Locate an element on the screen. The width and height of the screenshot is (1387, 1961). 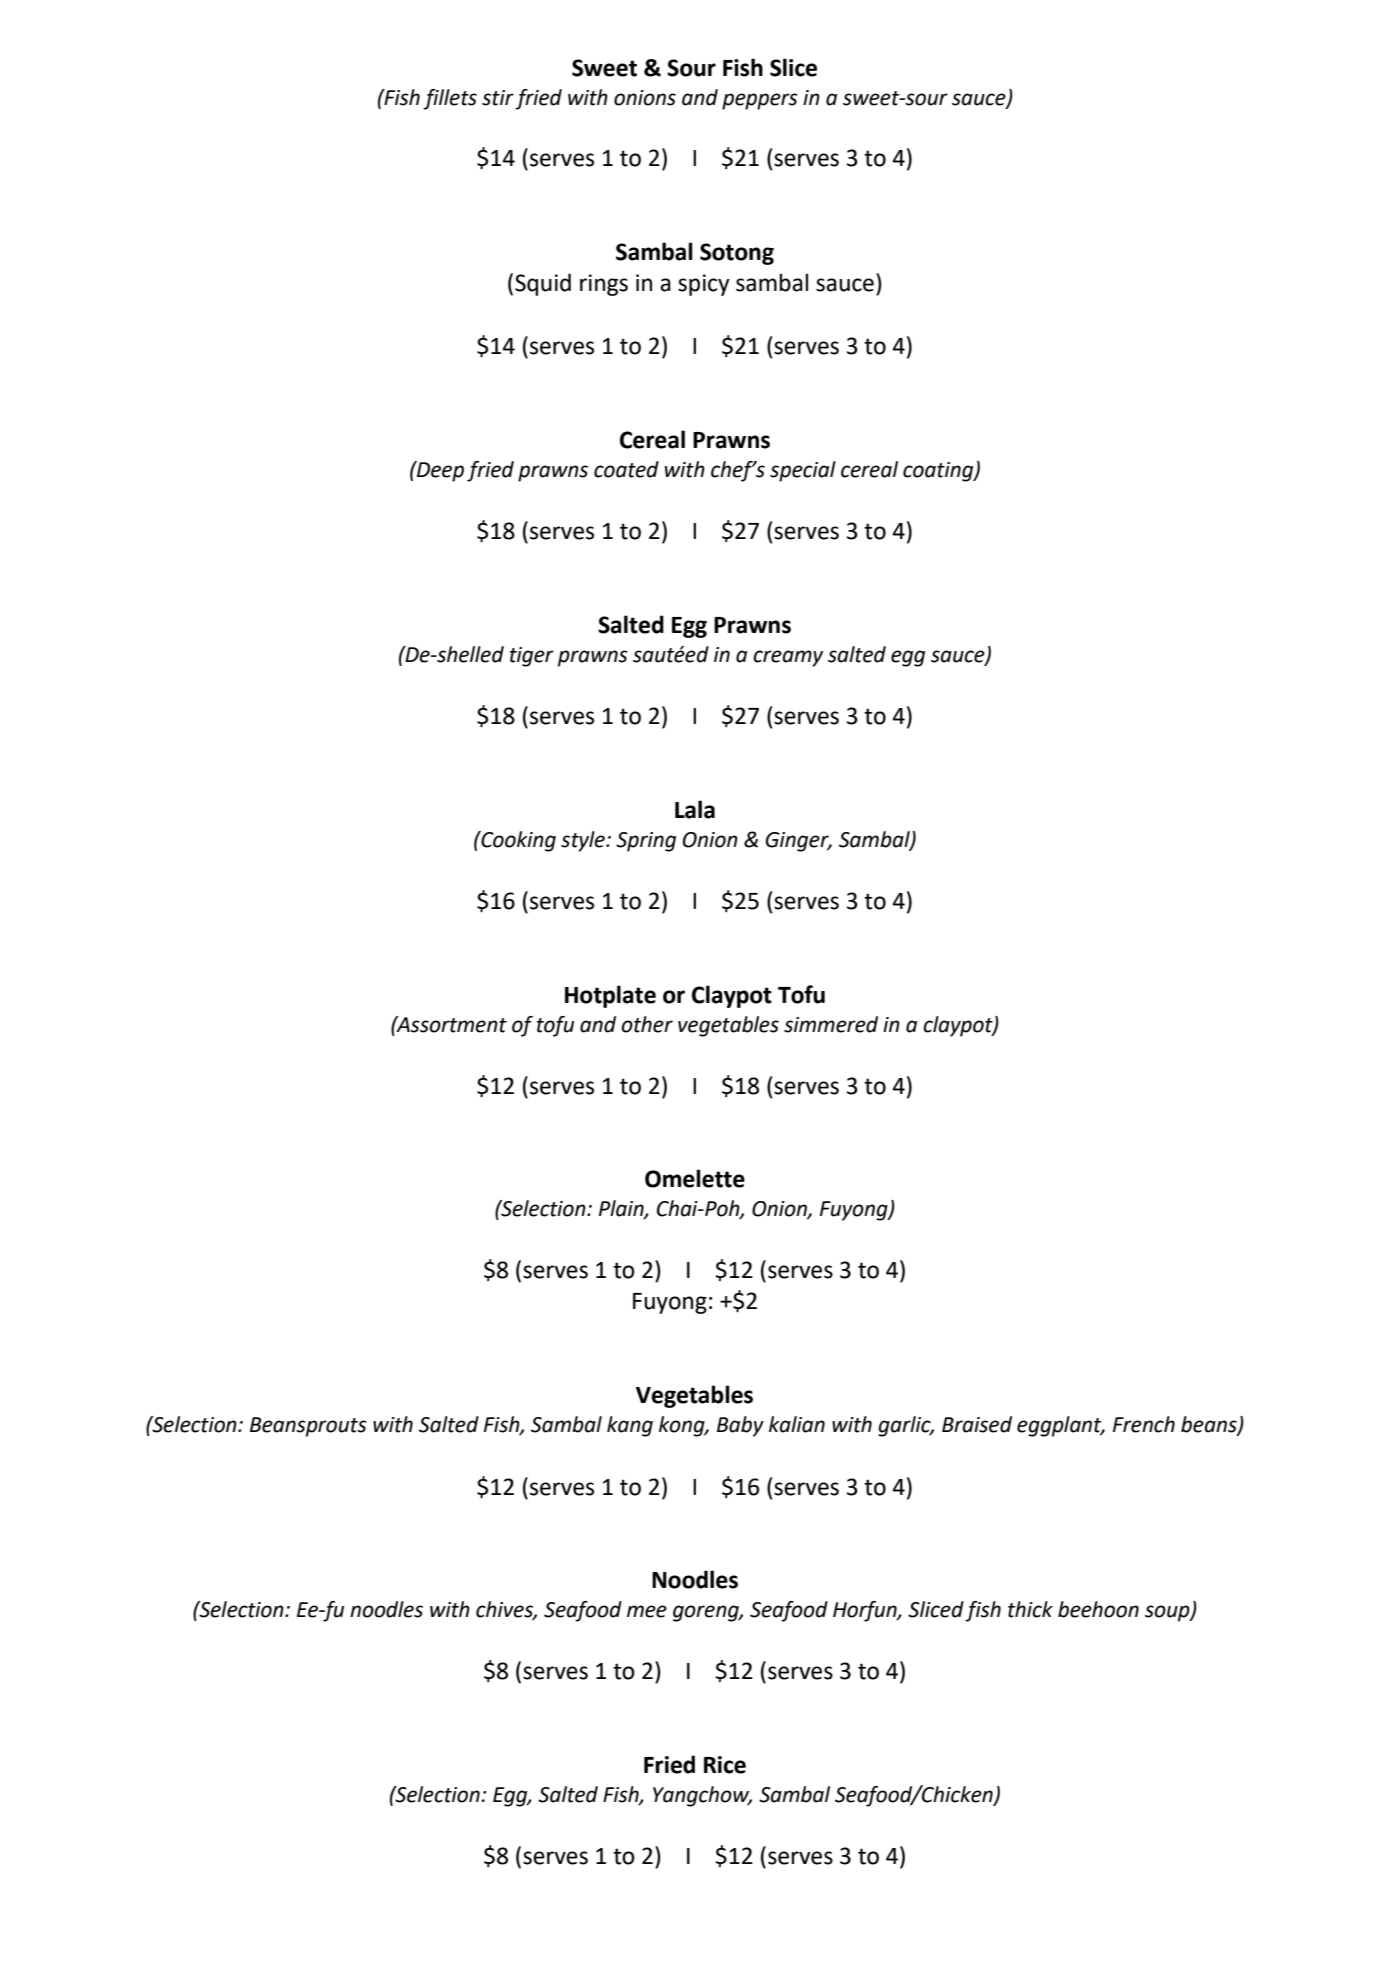
Lala is located at coordinates (695, 809).
